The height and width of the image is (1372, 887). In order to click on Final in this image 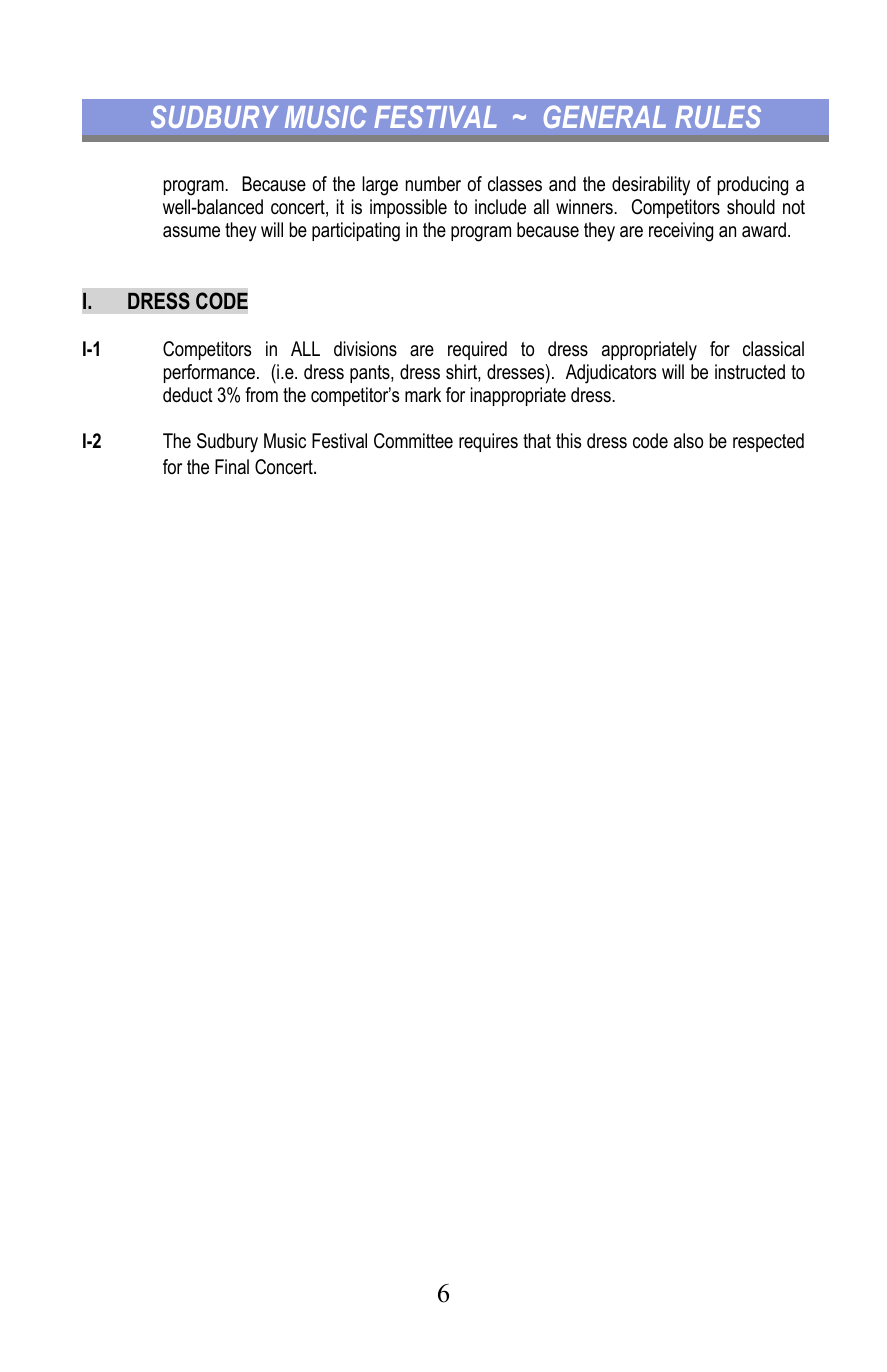, I will do `click(232, 466)`.
